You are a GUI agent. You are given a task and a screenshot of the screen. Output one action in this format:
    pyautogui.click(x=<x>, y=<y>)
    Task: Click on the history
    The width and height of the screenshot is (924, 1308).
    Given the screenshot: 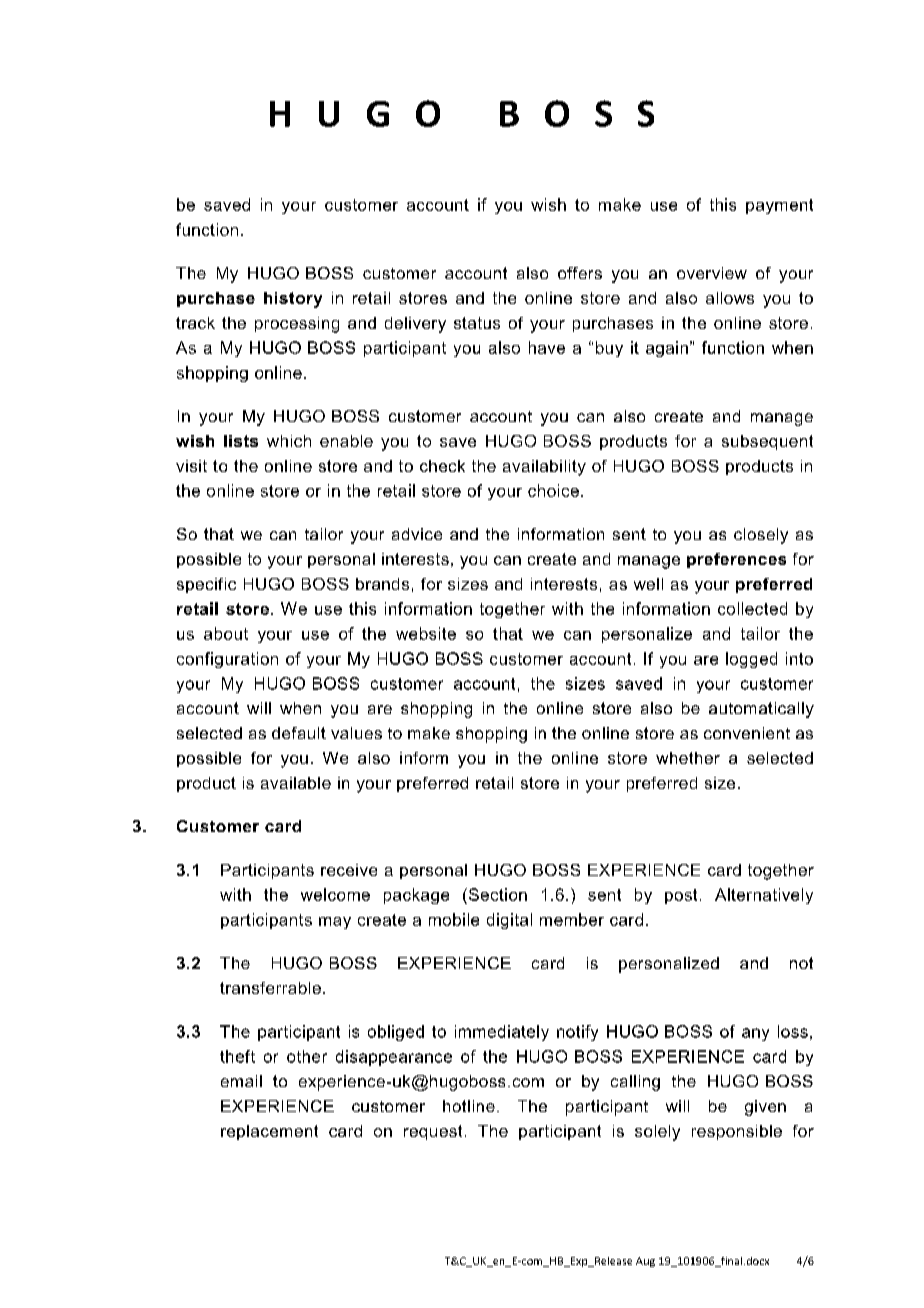 What is the action you would take?
    pyautogui.click(x=293, y=300)
